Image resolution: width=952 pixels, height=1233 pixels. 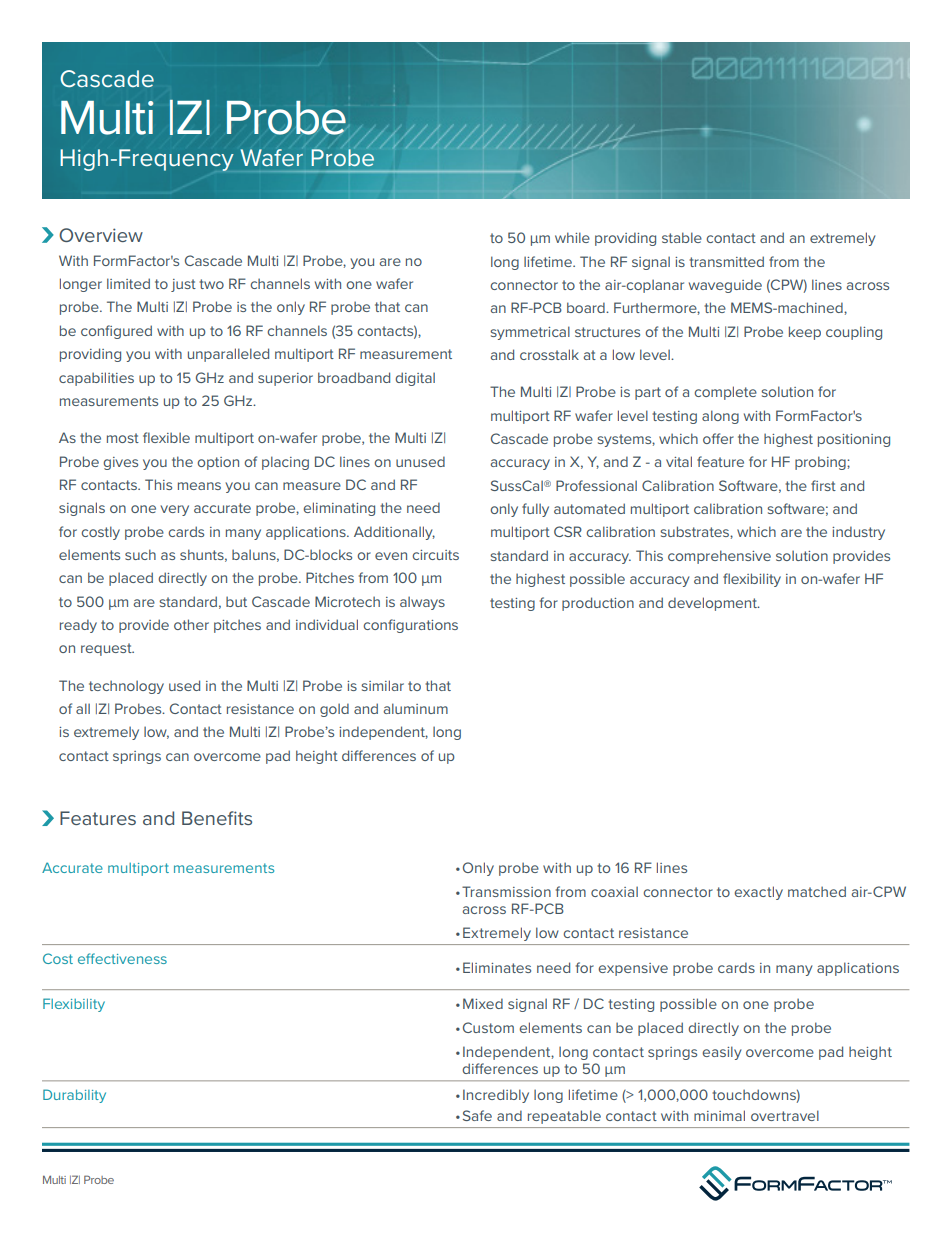 I want to click on exactly, so click(x=758, y=893).
